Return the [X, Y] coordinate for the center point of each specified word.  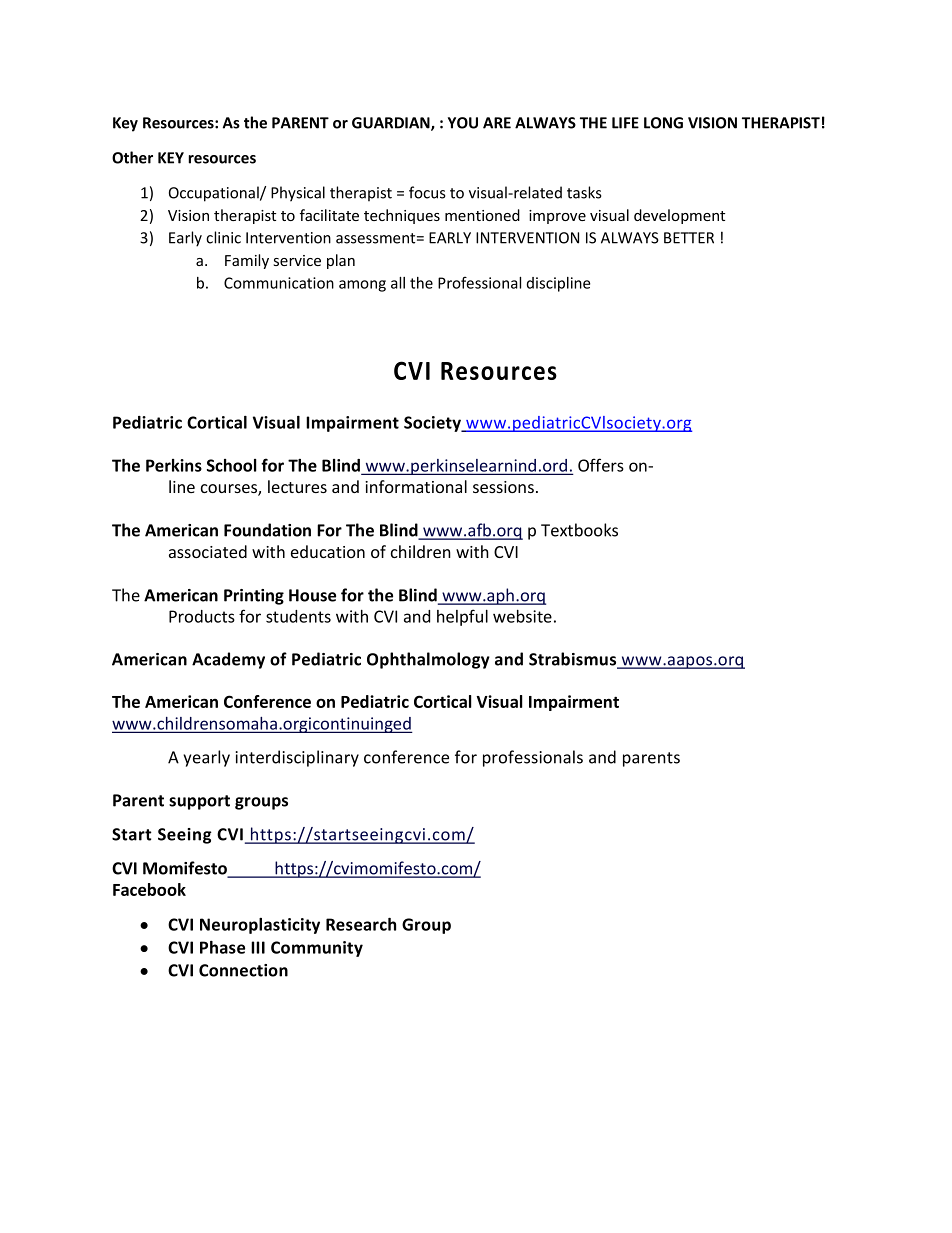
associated [208, 551]
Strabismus [574, 660]
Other [132, 157]
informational [416, 486]
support [199, 802]
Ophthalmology [428, 660]
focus [427, 192]
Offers [601, 465]
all [398, 283]
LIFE [625, 123]
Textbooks [579, 530]
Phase [222, 947]
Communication [279, 283]
